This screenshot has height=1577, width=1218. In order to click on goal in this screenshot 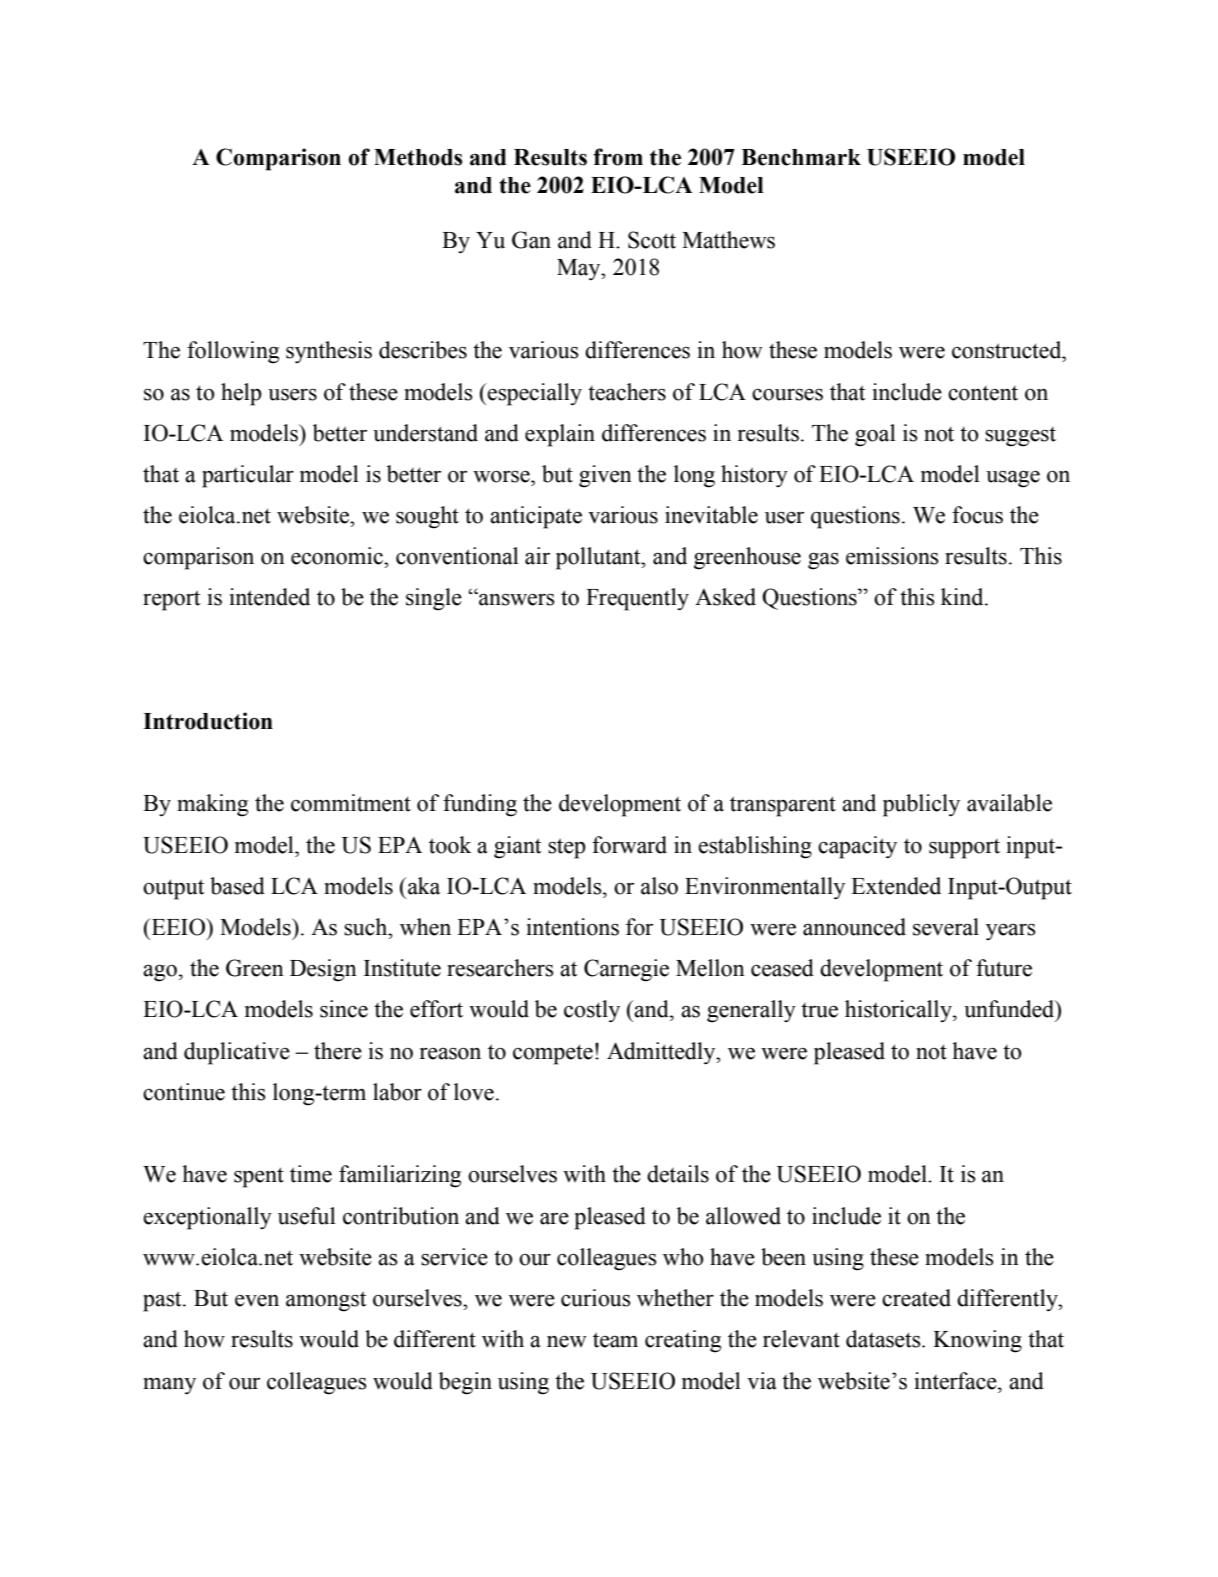, I will do `click(875, 435)`.
